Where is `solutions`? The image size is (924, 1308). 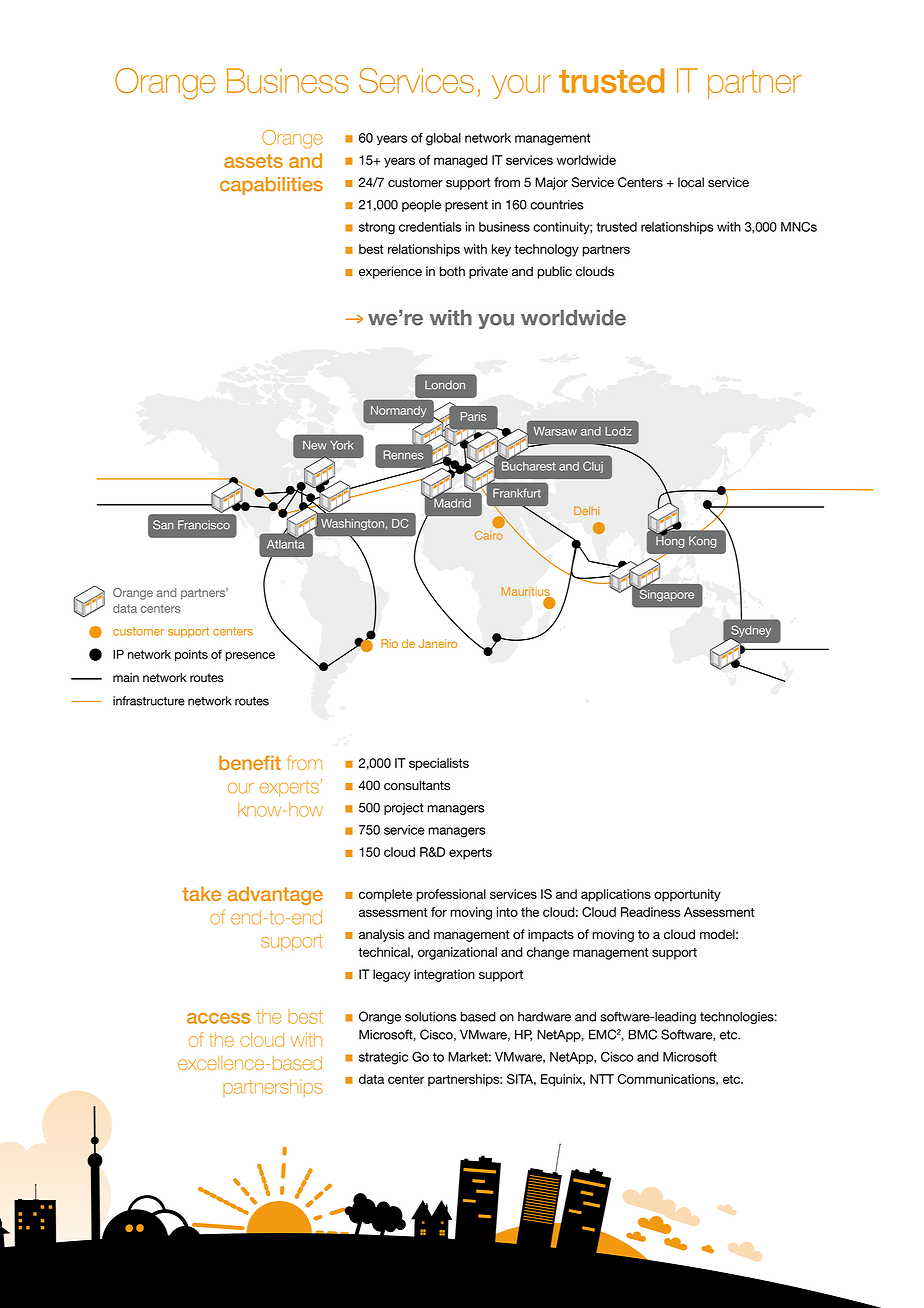
solutions is located at coordinates (431, 1017).
